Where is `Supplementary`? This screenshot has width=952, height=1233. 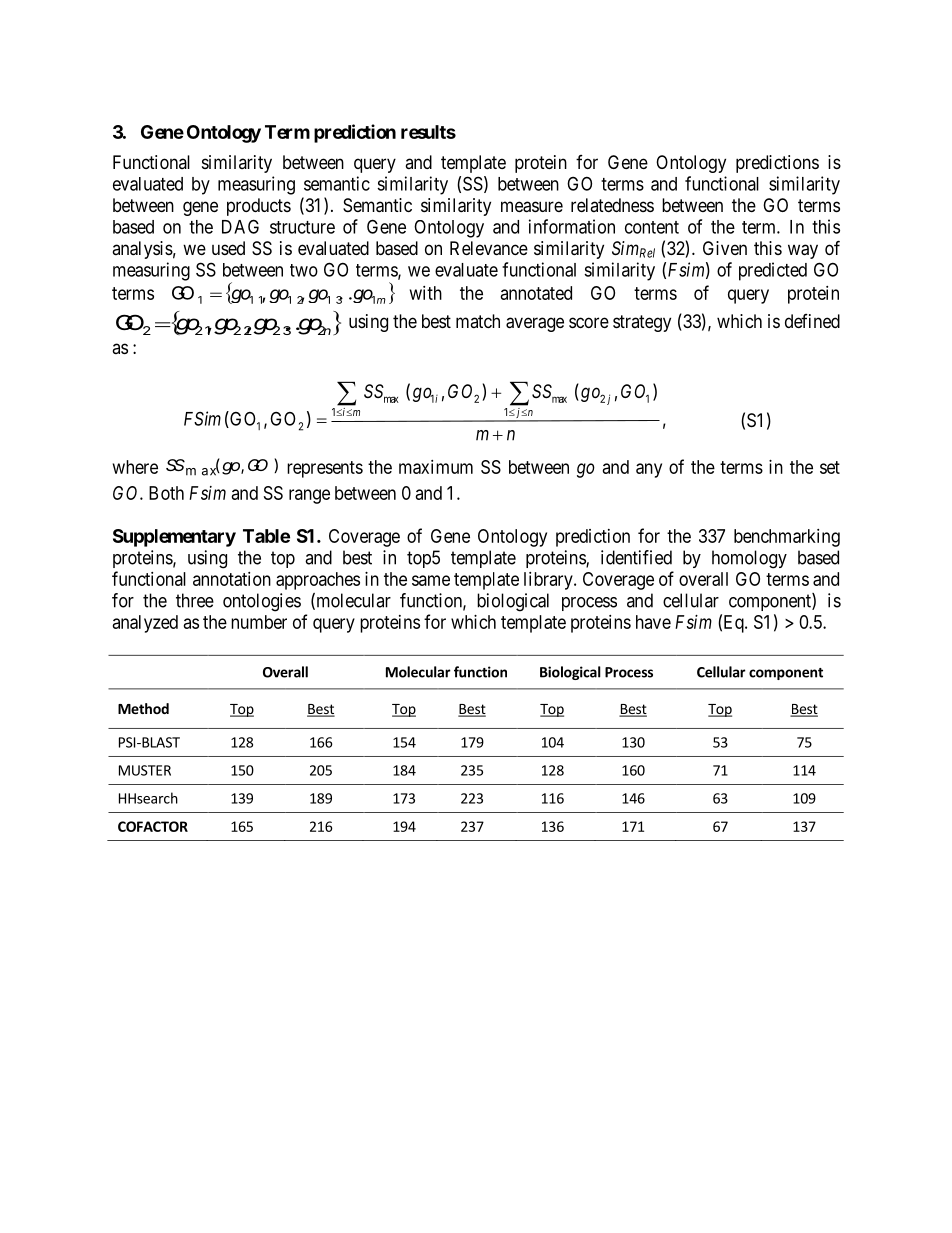 Supplementary is located at coordinates (174, 538).
